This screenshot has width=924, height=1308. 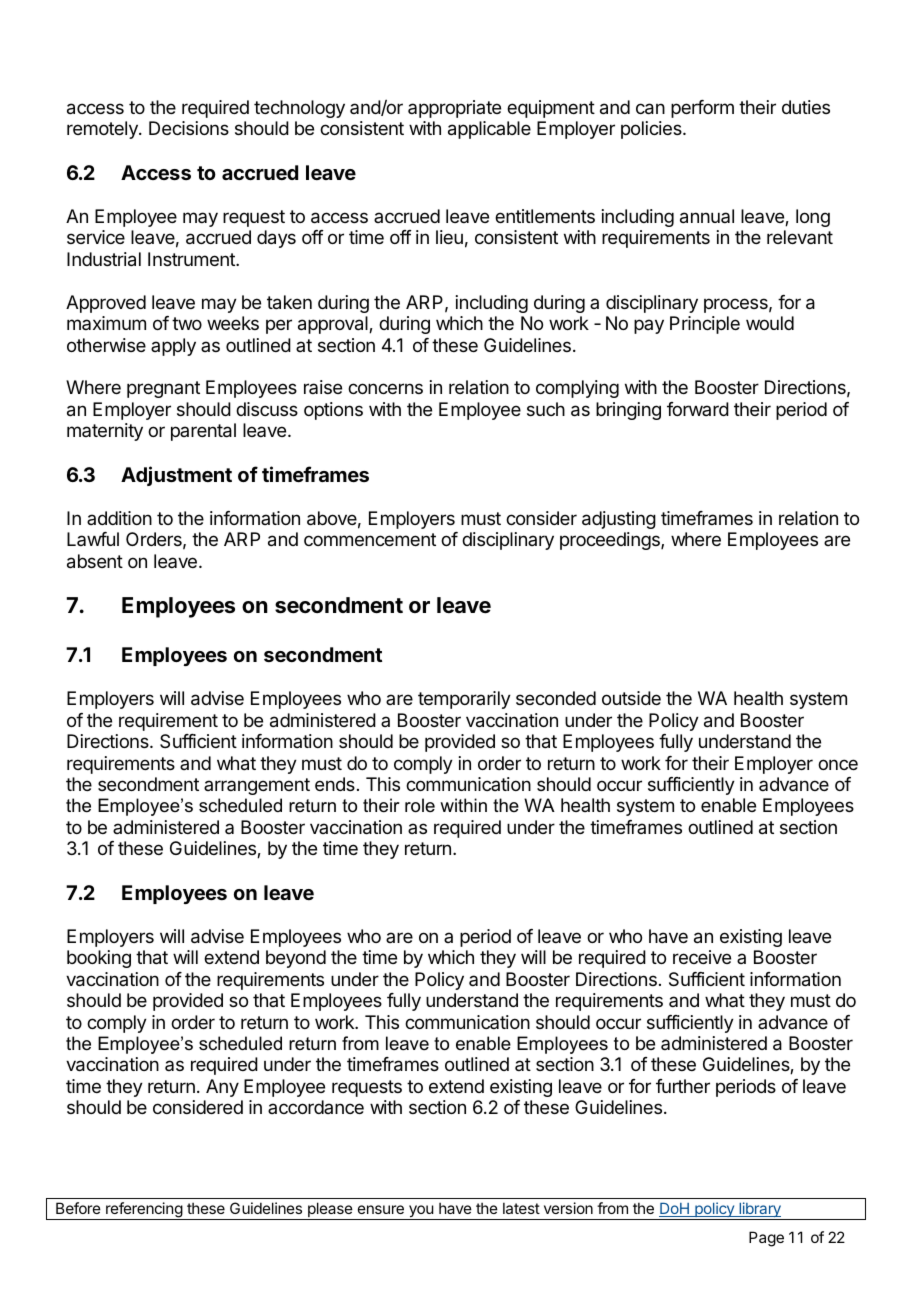 I want to click on Decisions, so click(x=189, y=128).
